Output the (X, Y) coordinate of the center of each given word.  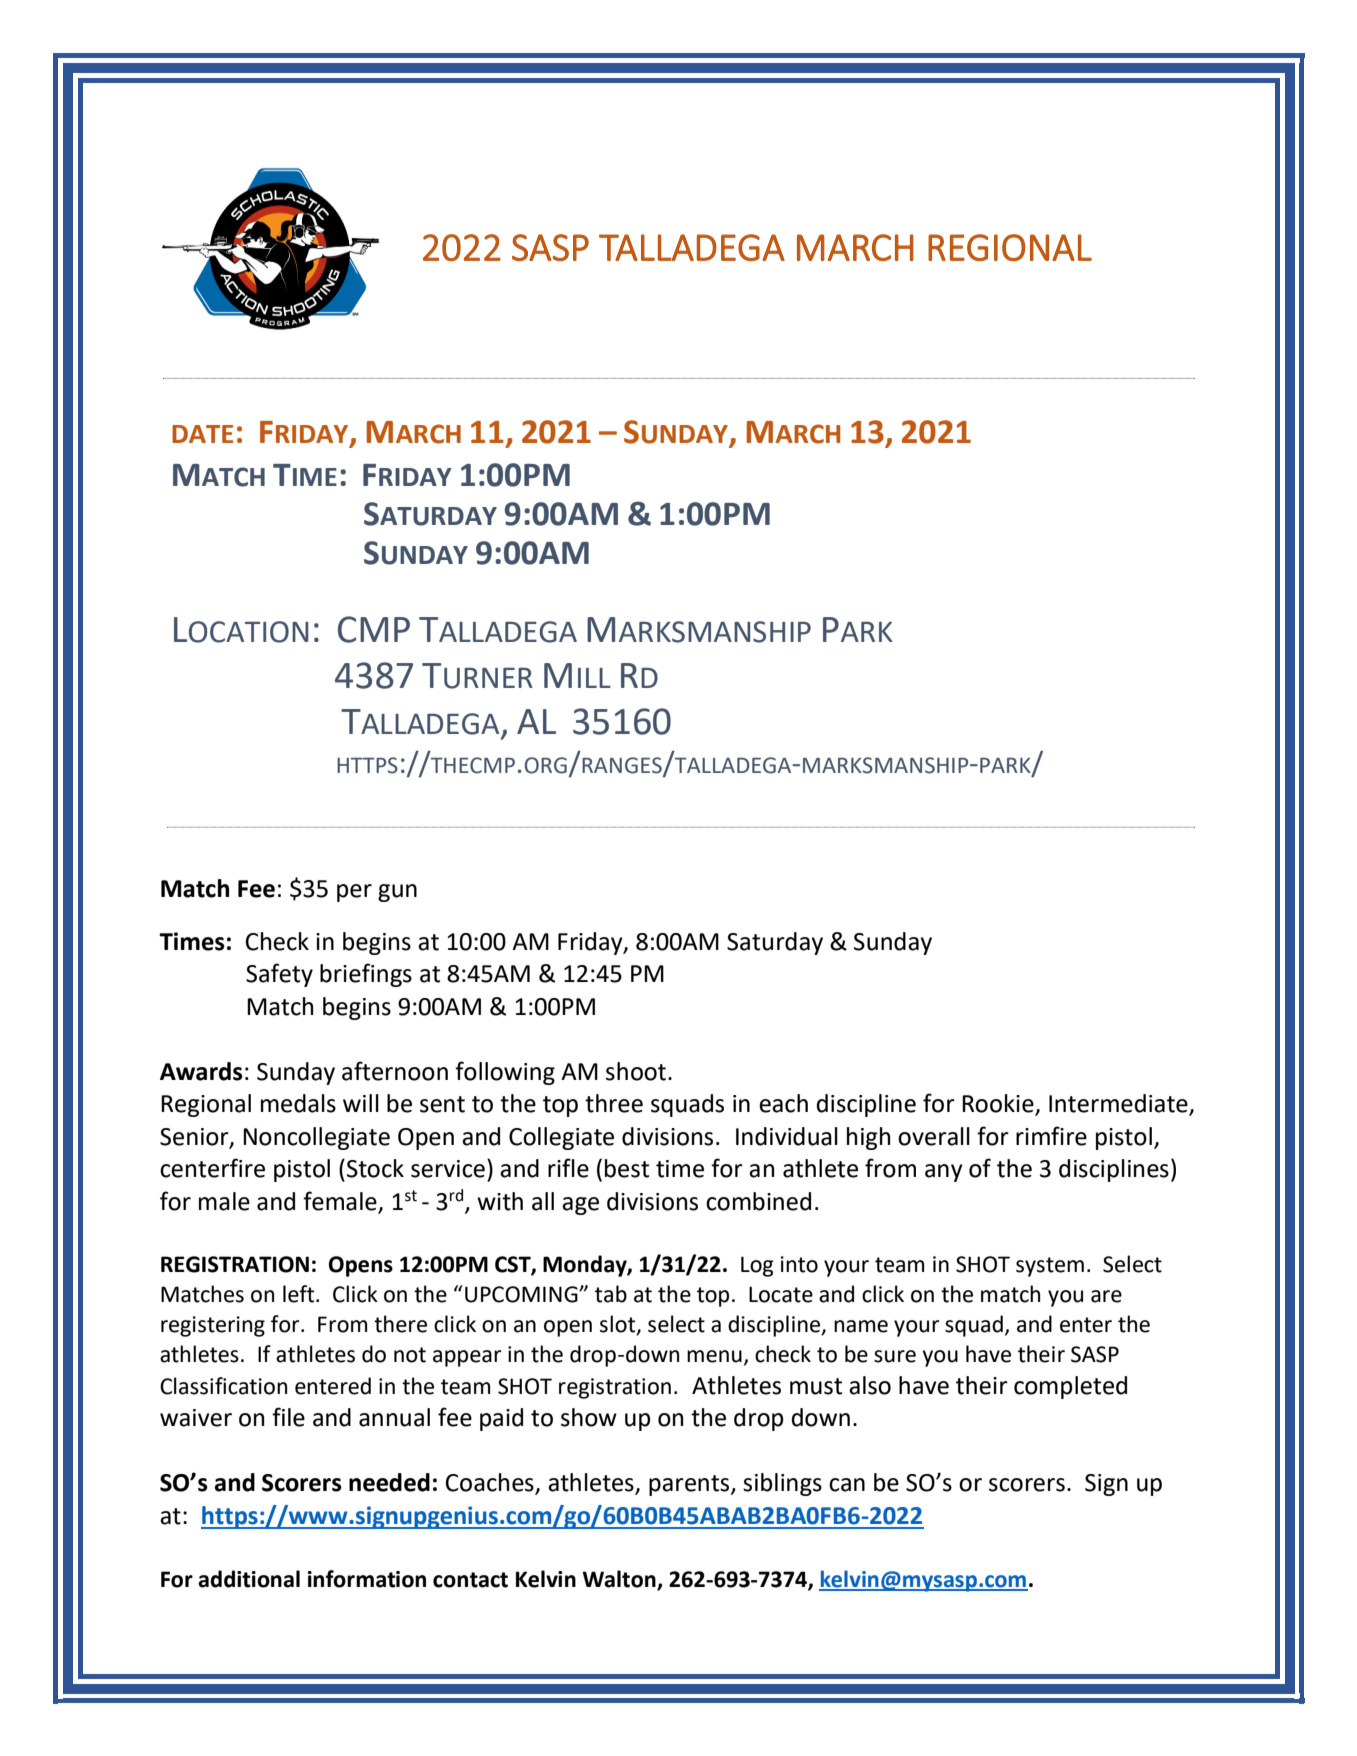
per (354, 893)
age (580, 1206)
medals (298, 1103)
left (300, 1294)
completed (1070, 1387)
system (1050, 1267)
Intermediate (1119, 1104)
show (589, 1417)
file (288, 1417)
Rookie (999, 1104)
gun (397, 893)
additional (249, 1579)
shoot (637, 1071)
